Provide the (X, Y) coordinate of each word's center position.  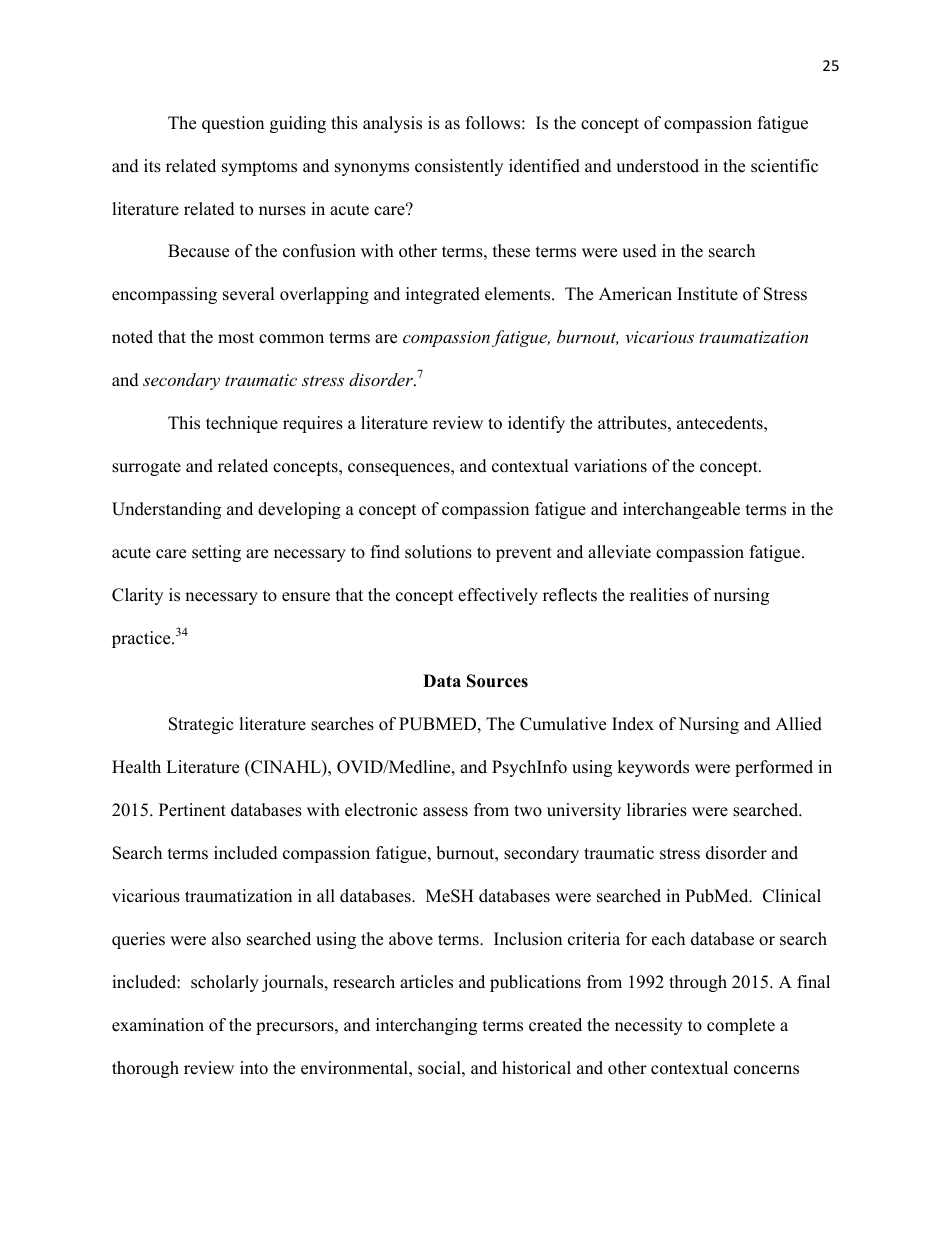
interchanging (426, 1026)
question (233, 124)
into (254, 1068)
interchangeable (681, 510)
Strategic (201, 725)
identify (536, 424)
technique (242, 424)
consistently (459, 167)
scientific (784, 166)
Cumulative (563, 724)
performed (774, 768)
